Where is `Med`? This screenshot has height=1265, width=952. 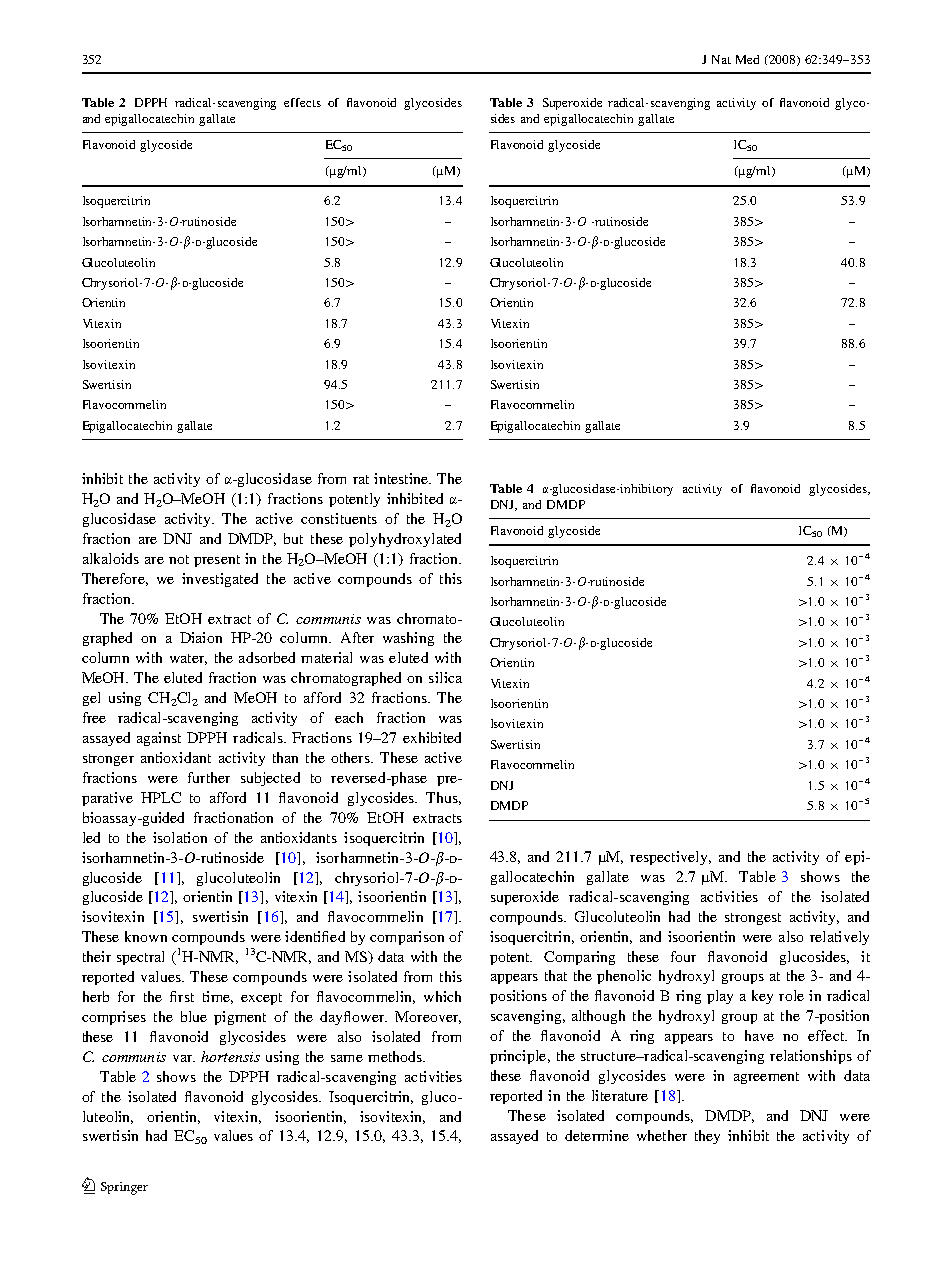 Med is located at coordinates (747, 59).
